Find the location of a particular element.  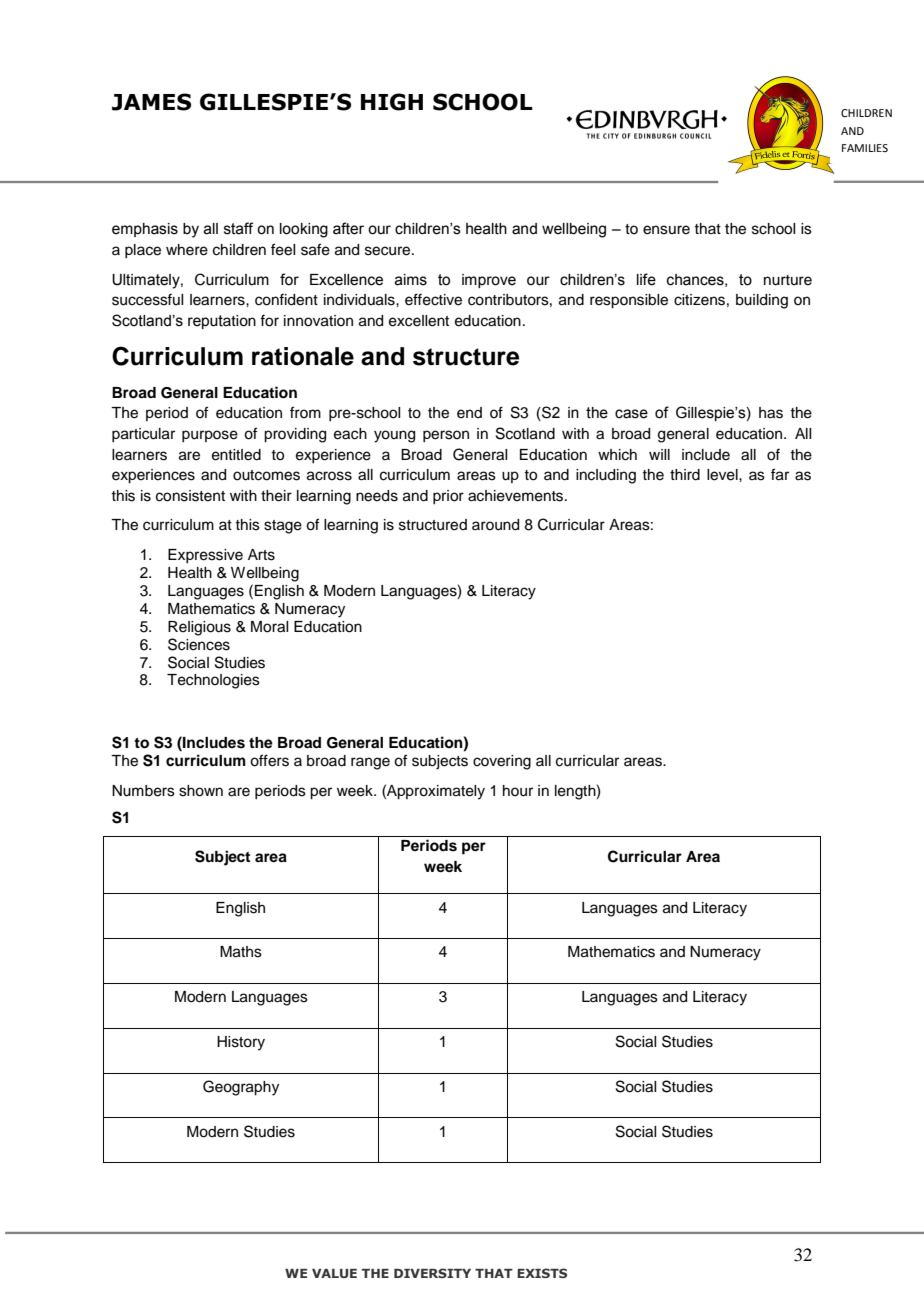

far is located at coordinates (780, 474).
